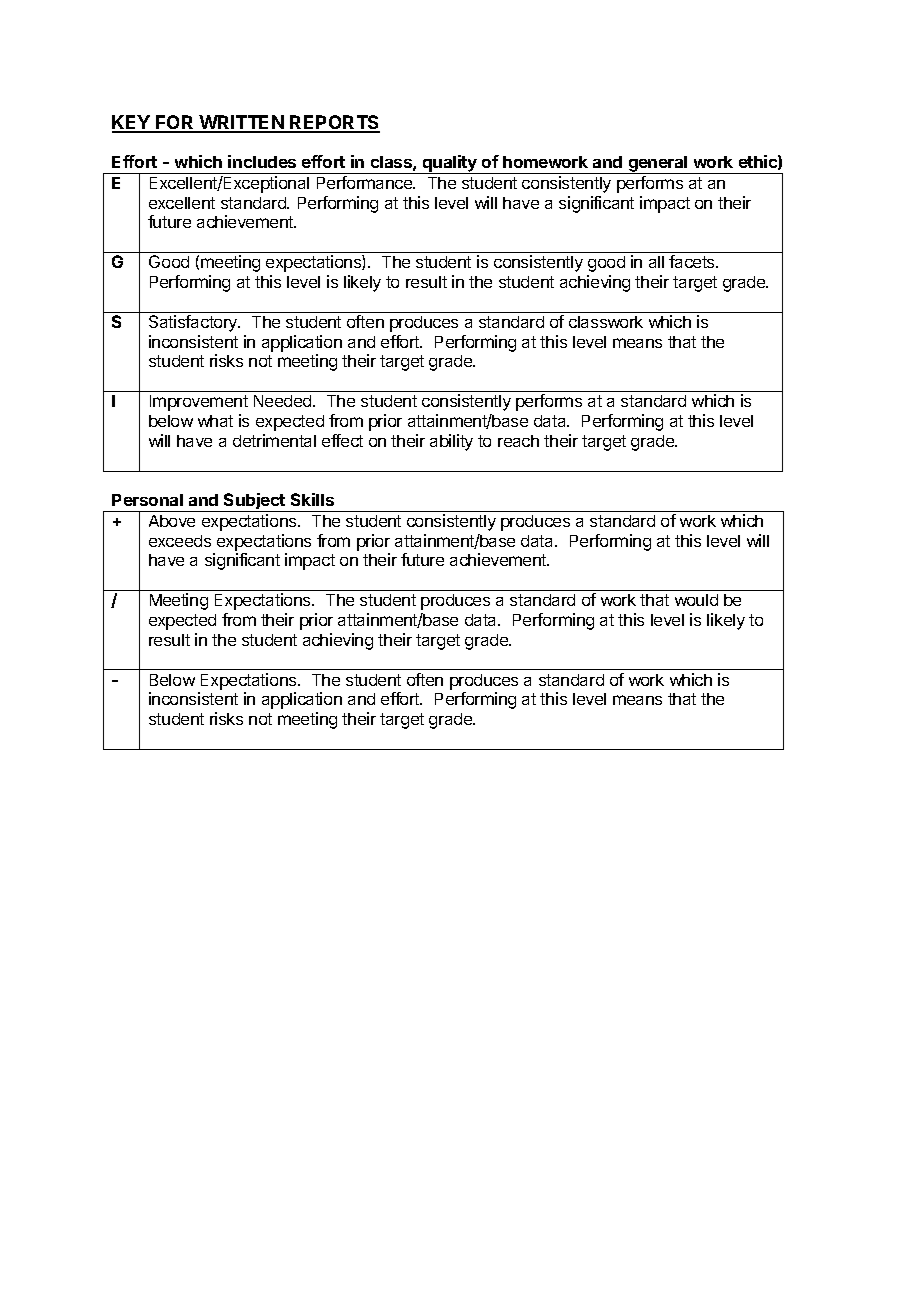  I want to click on what, so click(215, 421).
